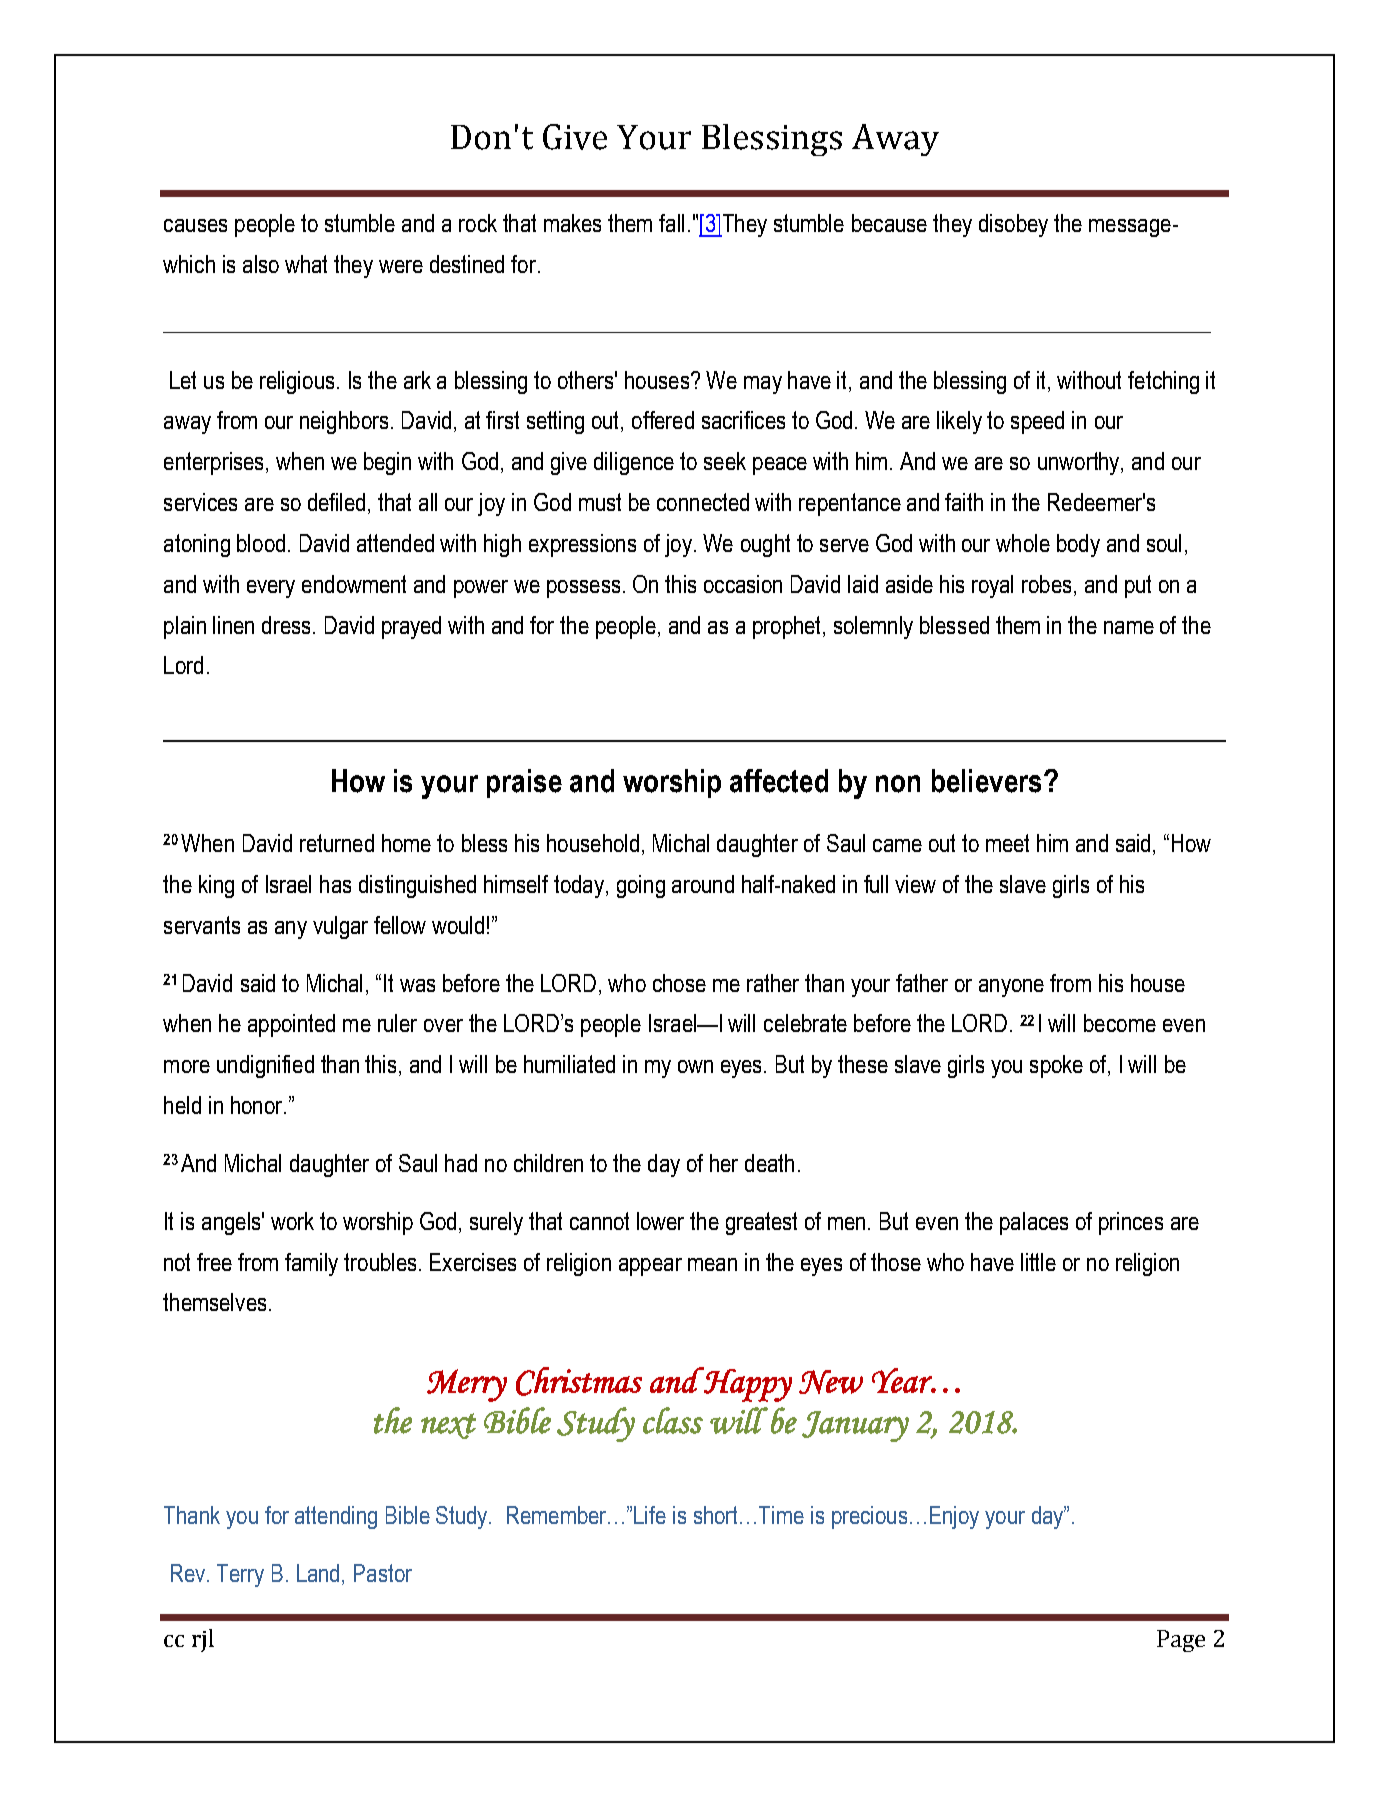  What do you see at coordinates (258, 1105) in the screenshot?
I see `honor` at bounding box center [258, 1105].
